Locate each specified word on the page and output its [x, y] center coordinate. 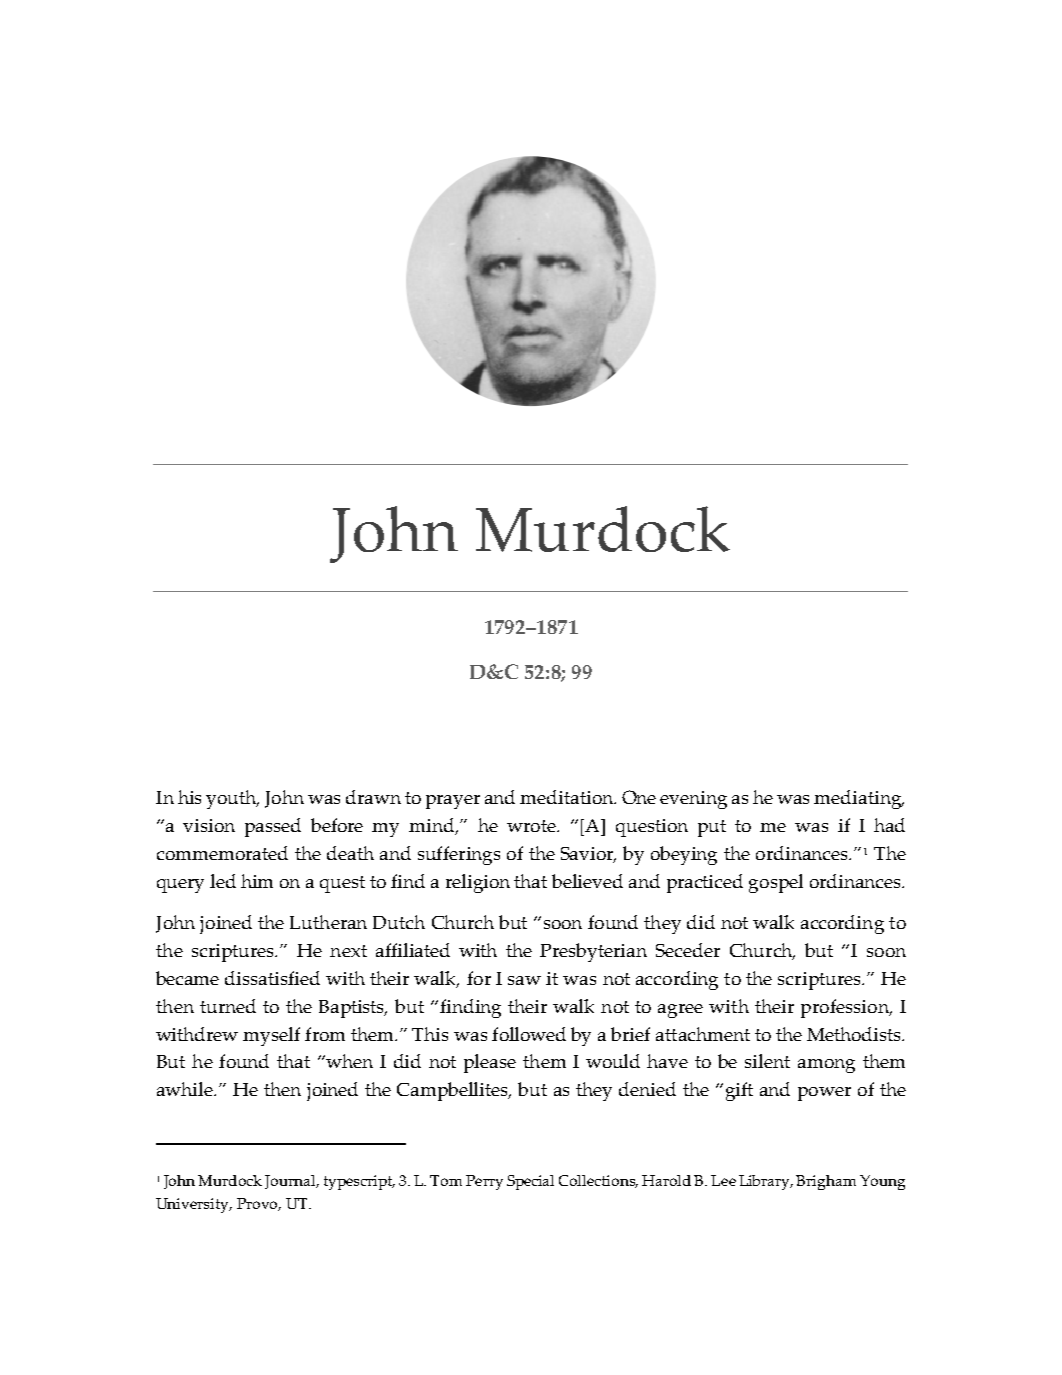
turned [228, 1006]
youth [232, 799]
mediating [859, 799]
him [257, 881]
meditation [567, 797]
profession [846, 1008]
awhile [186, 1089]
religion [478, 883]
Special [530, 1182]
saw [524, 980]
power [824, 1094]
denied [647, 1089]
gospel [776, 883]
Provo [259, 1204]
